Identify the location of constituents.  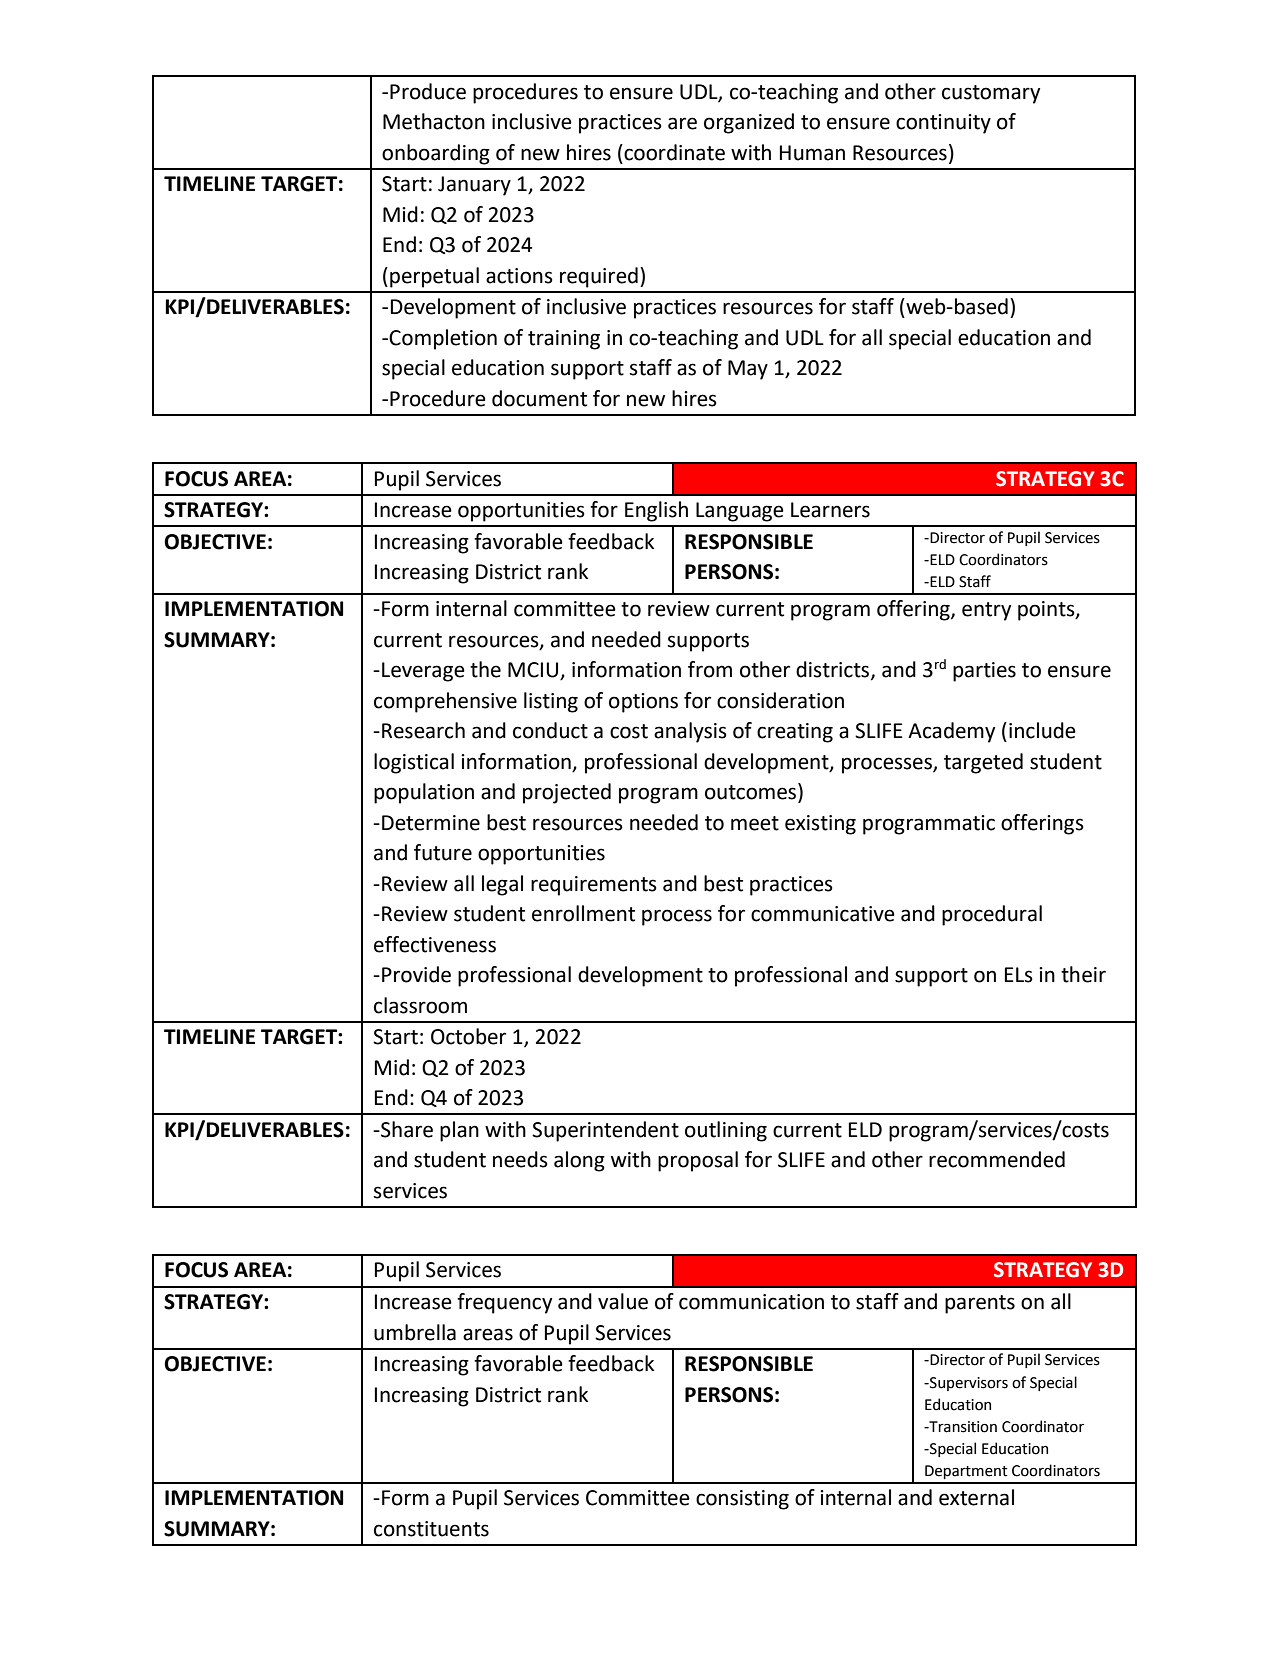
(431, 1529).
